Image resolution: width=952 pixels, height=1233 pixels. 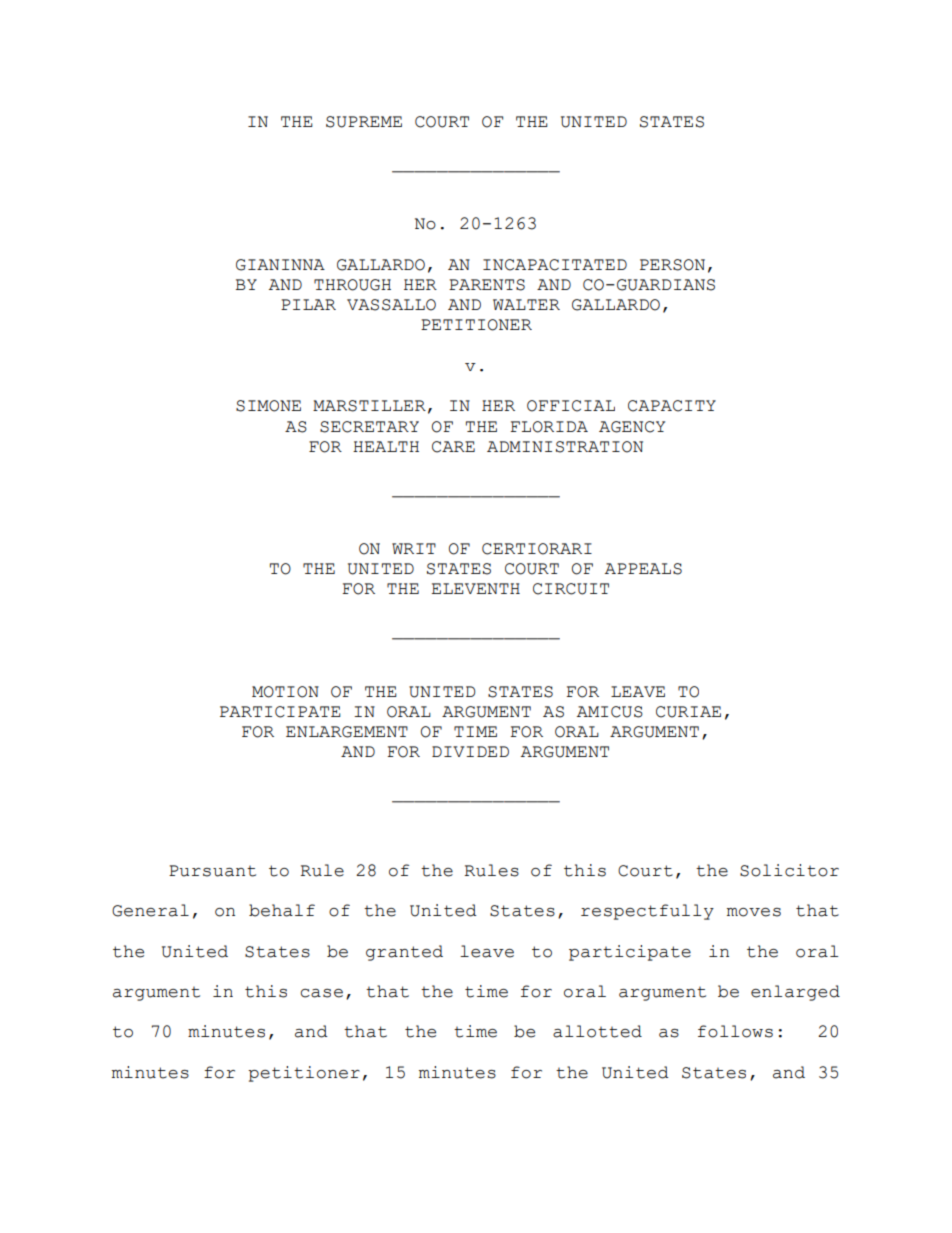 What do you see at coordinates (470, 751) in the image?
I see `DIVIDED` at bounding box center [470, 751].
